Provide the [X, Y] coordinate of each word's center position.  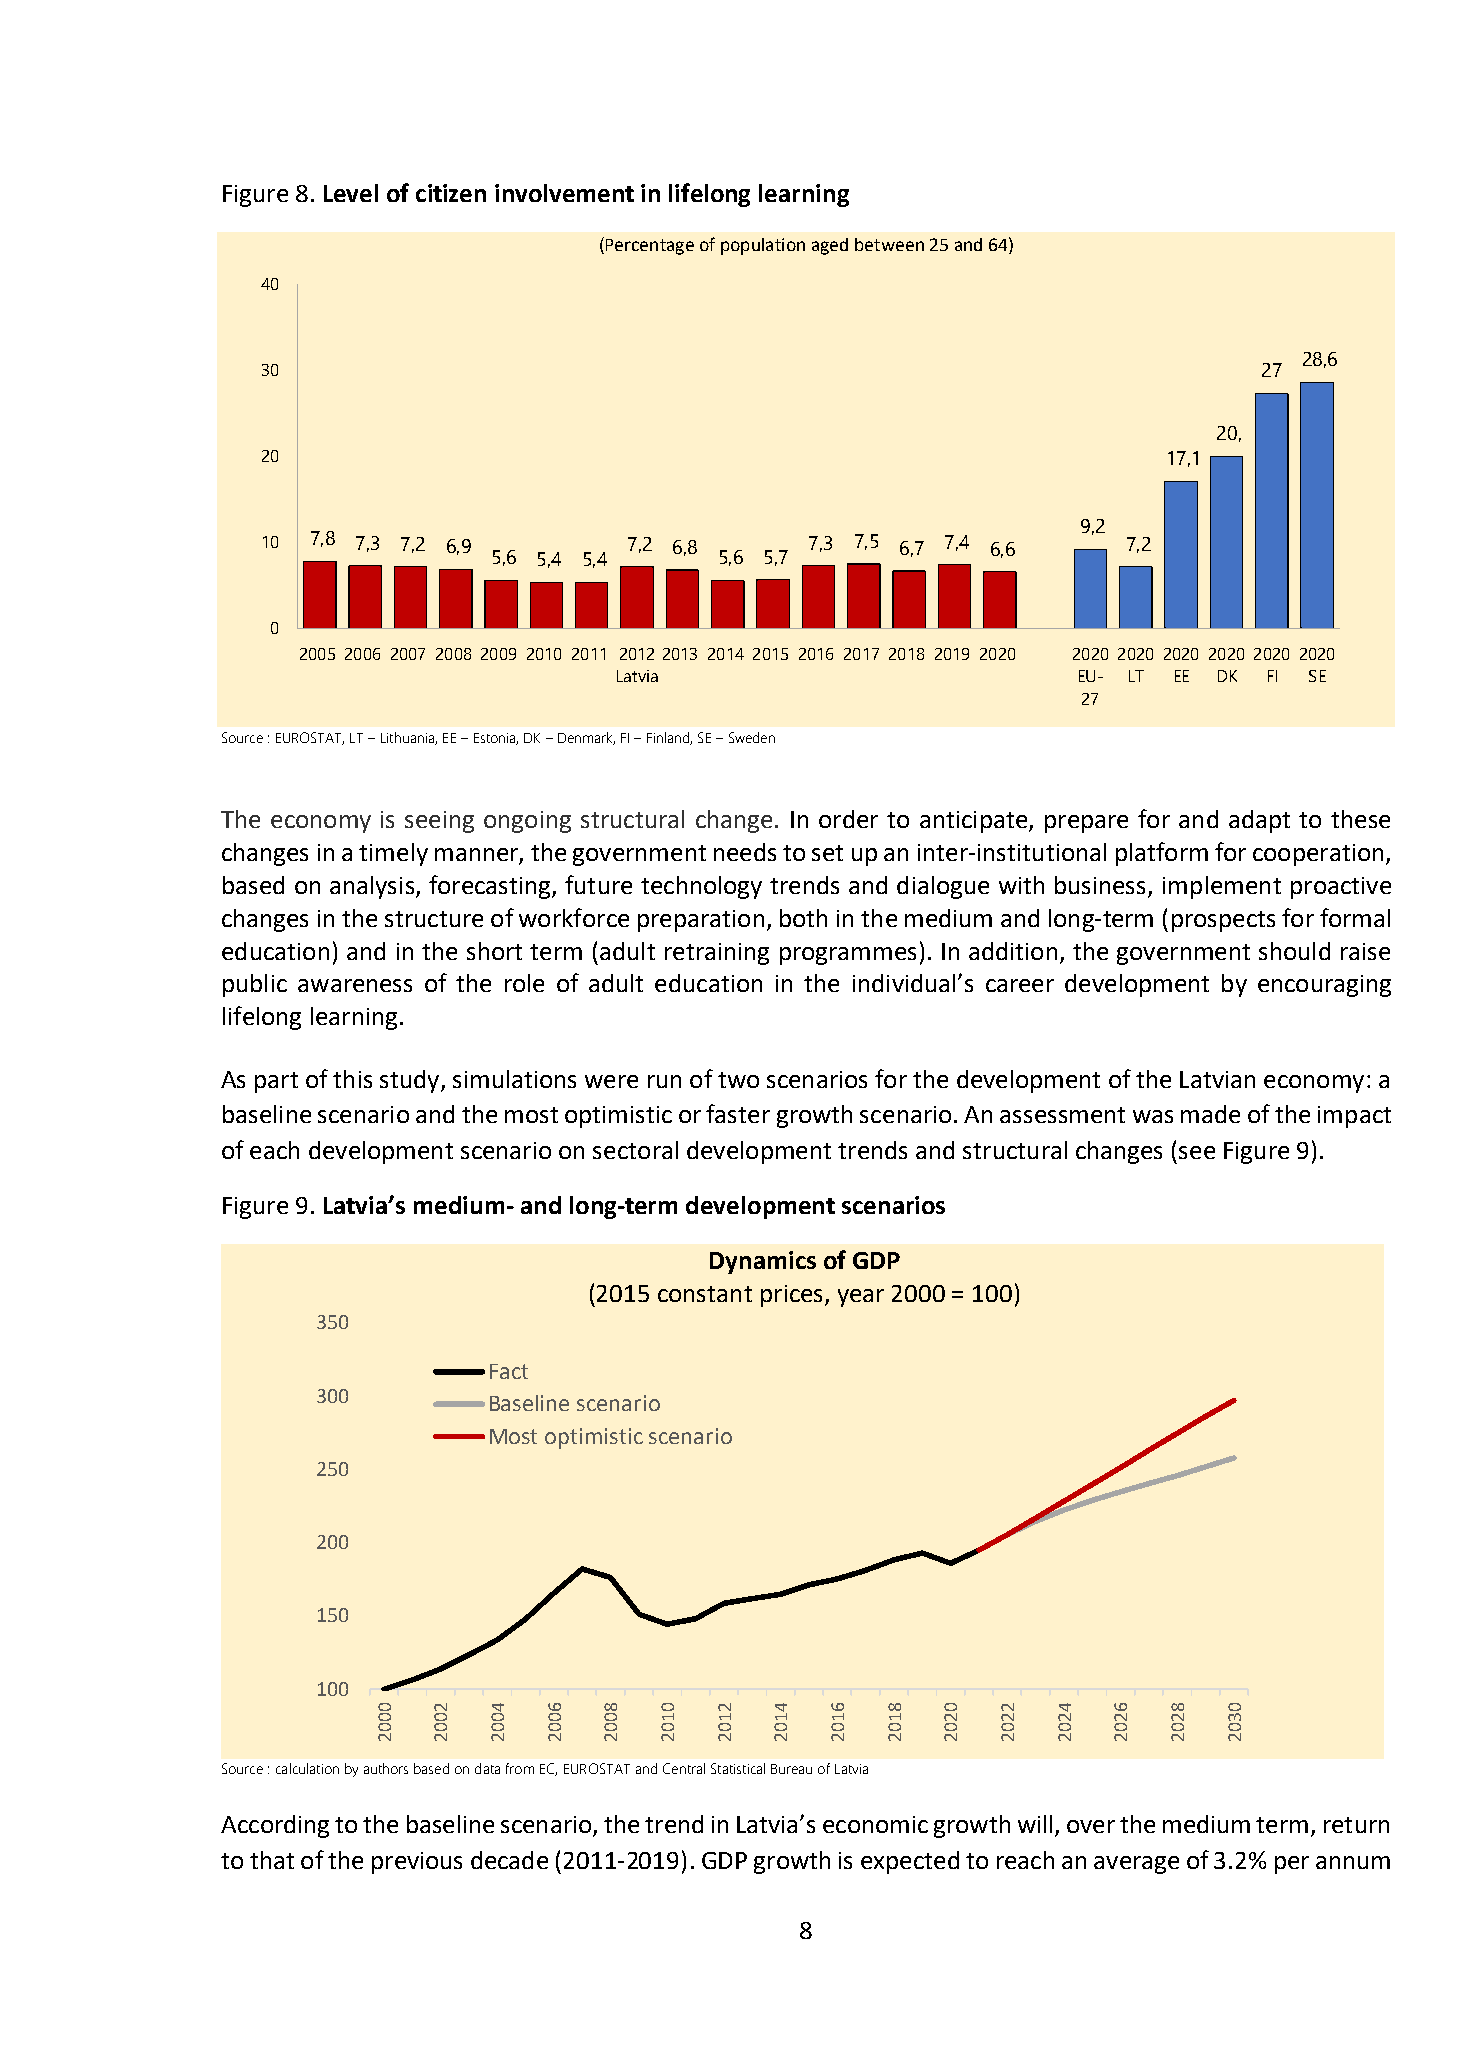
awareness [355, 985]
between [889, 244]
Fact [509, 1371]
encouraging [1324, 986]
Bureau [791, 1769]
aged [830, 246]
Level [351, 193]
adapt [1259, 821]
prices [791, 1296]
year [861, 1298]
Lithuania [408, 738]
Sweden [752, 737]
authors [386, 1768]
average [1136, 1865]
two [738, 1080]
